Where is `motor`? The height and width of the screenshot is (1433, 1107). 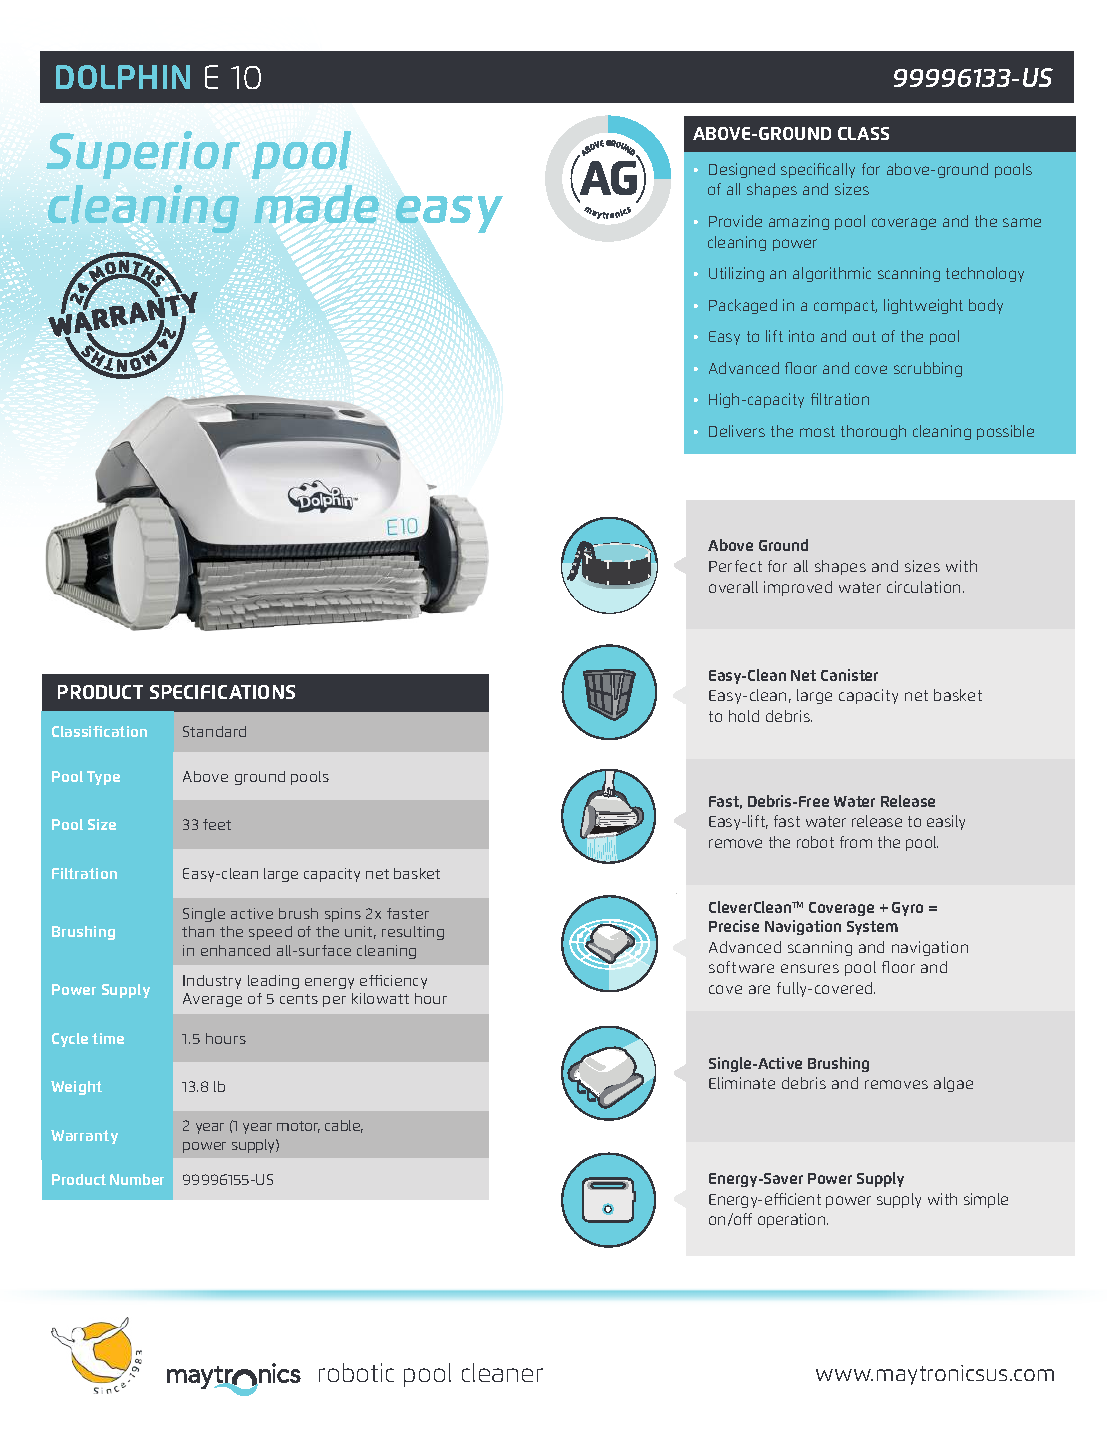 motor is located at coordinates (298, 1127).
